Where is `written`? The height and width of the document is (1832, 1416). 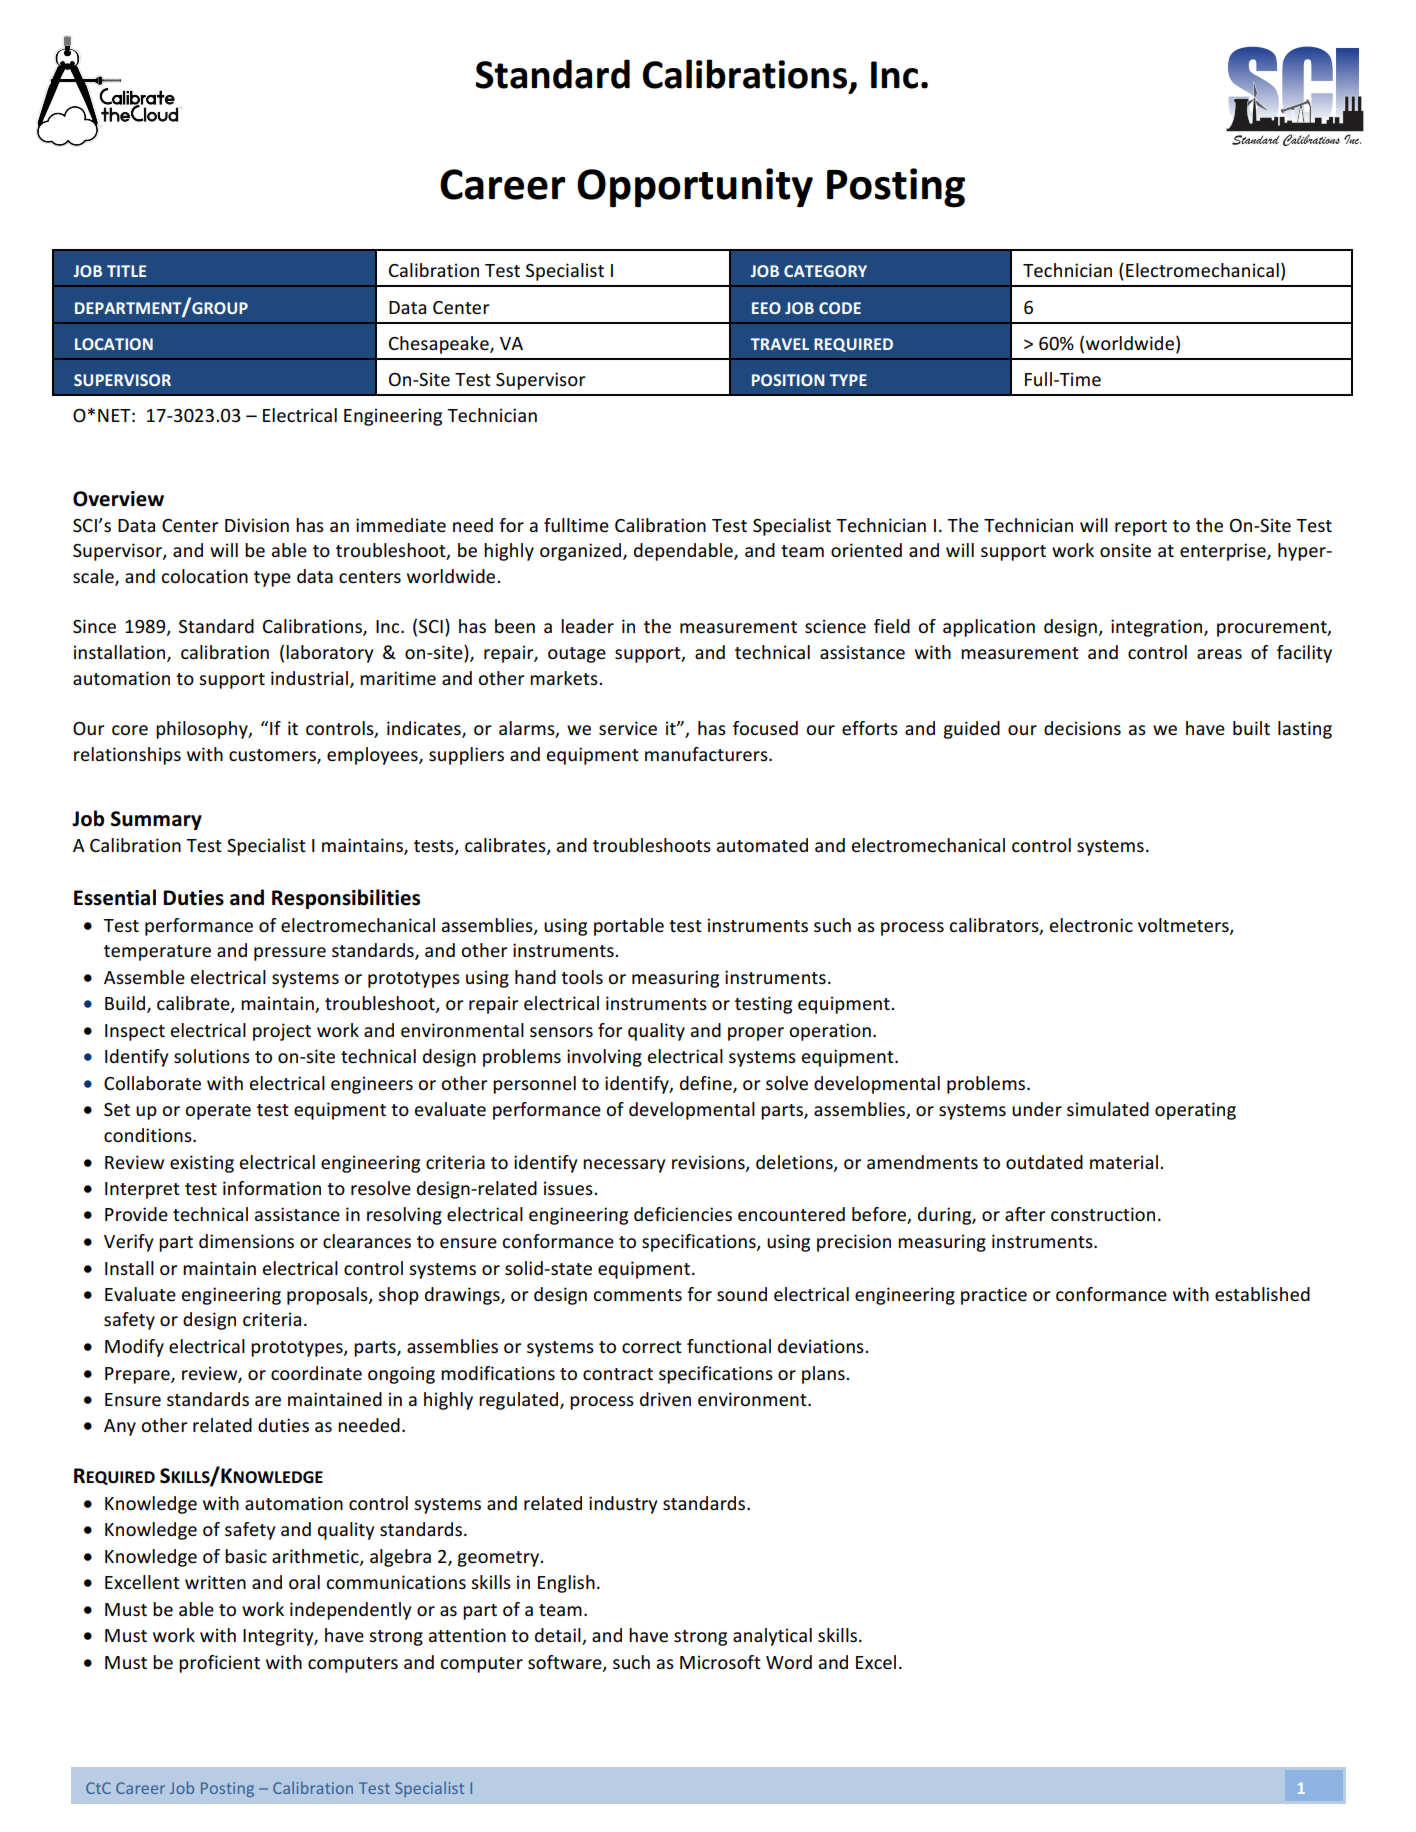 written is located at coordinates (215, 1582).
